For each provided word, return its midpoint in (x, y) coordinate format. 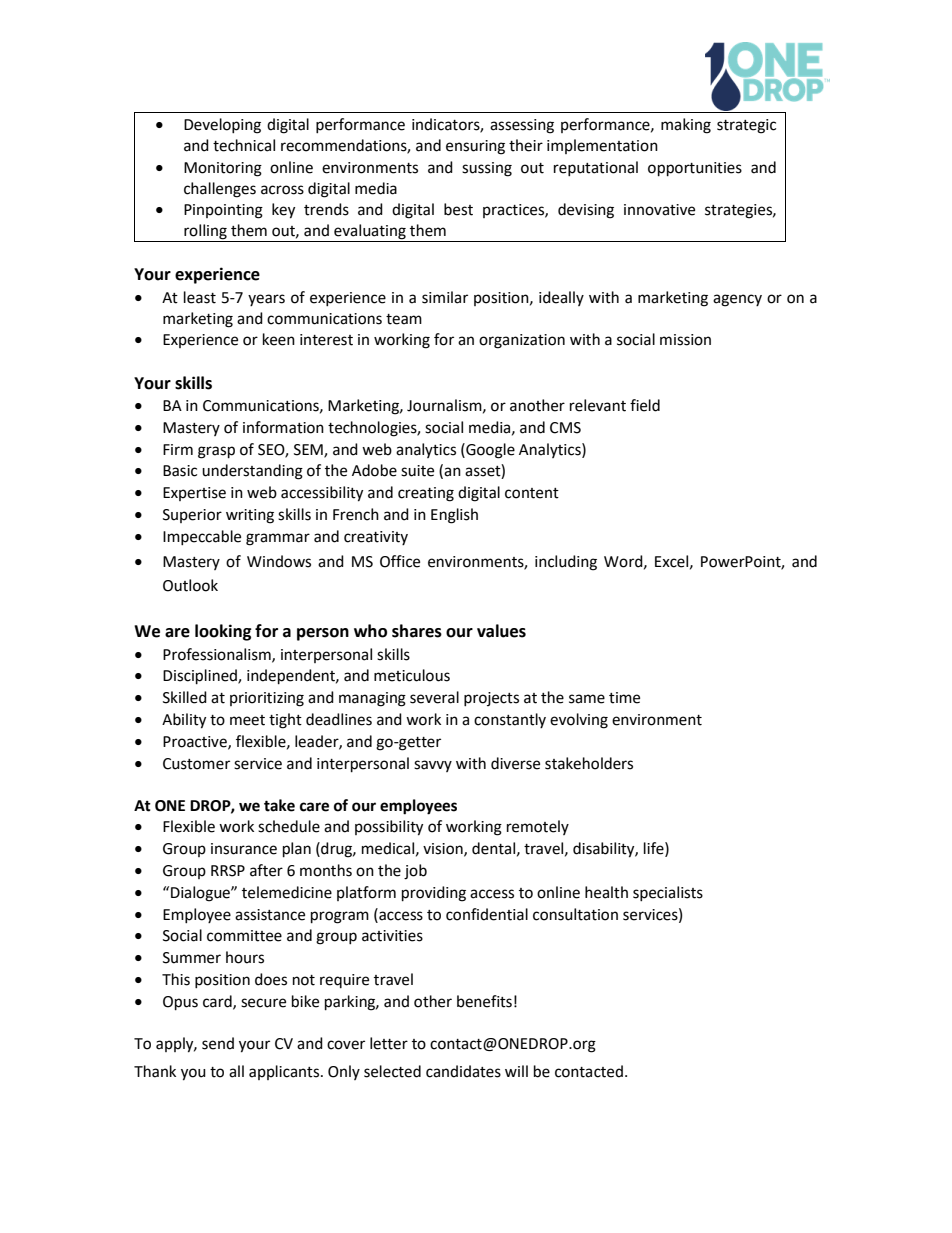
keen (279, 339)
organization (522, 341)
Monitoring (223, 169)
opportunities (695, 169)
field (645, 405)
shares (417, 631)
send (218, 1043)
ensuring (475, 147)
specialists (668, 893)
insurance (244, 849)
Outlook (190, 585)
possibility (389, 828)
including (566, 563)
